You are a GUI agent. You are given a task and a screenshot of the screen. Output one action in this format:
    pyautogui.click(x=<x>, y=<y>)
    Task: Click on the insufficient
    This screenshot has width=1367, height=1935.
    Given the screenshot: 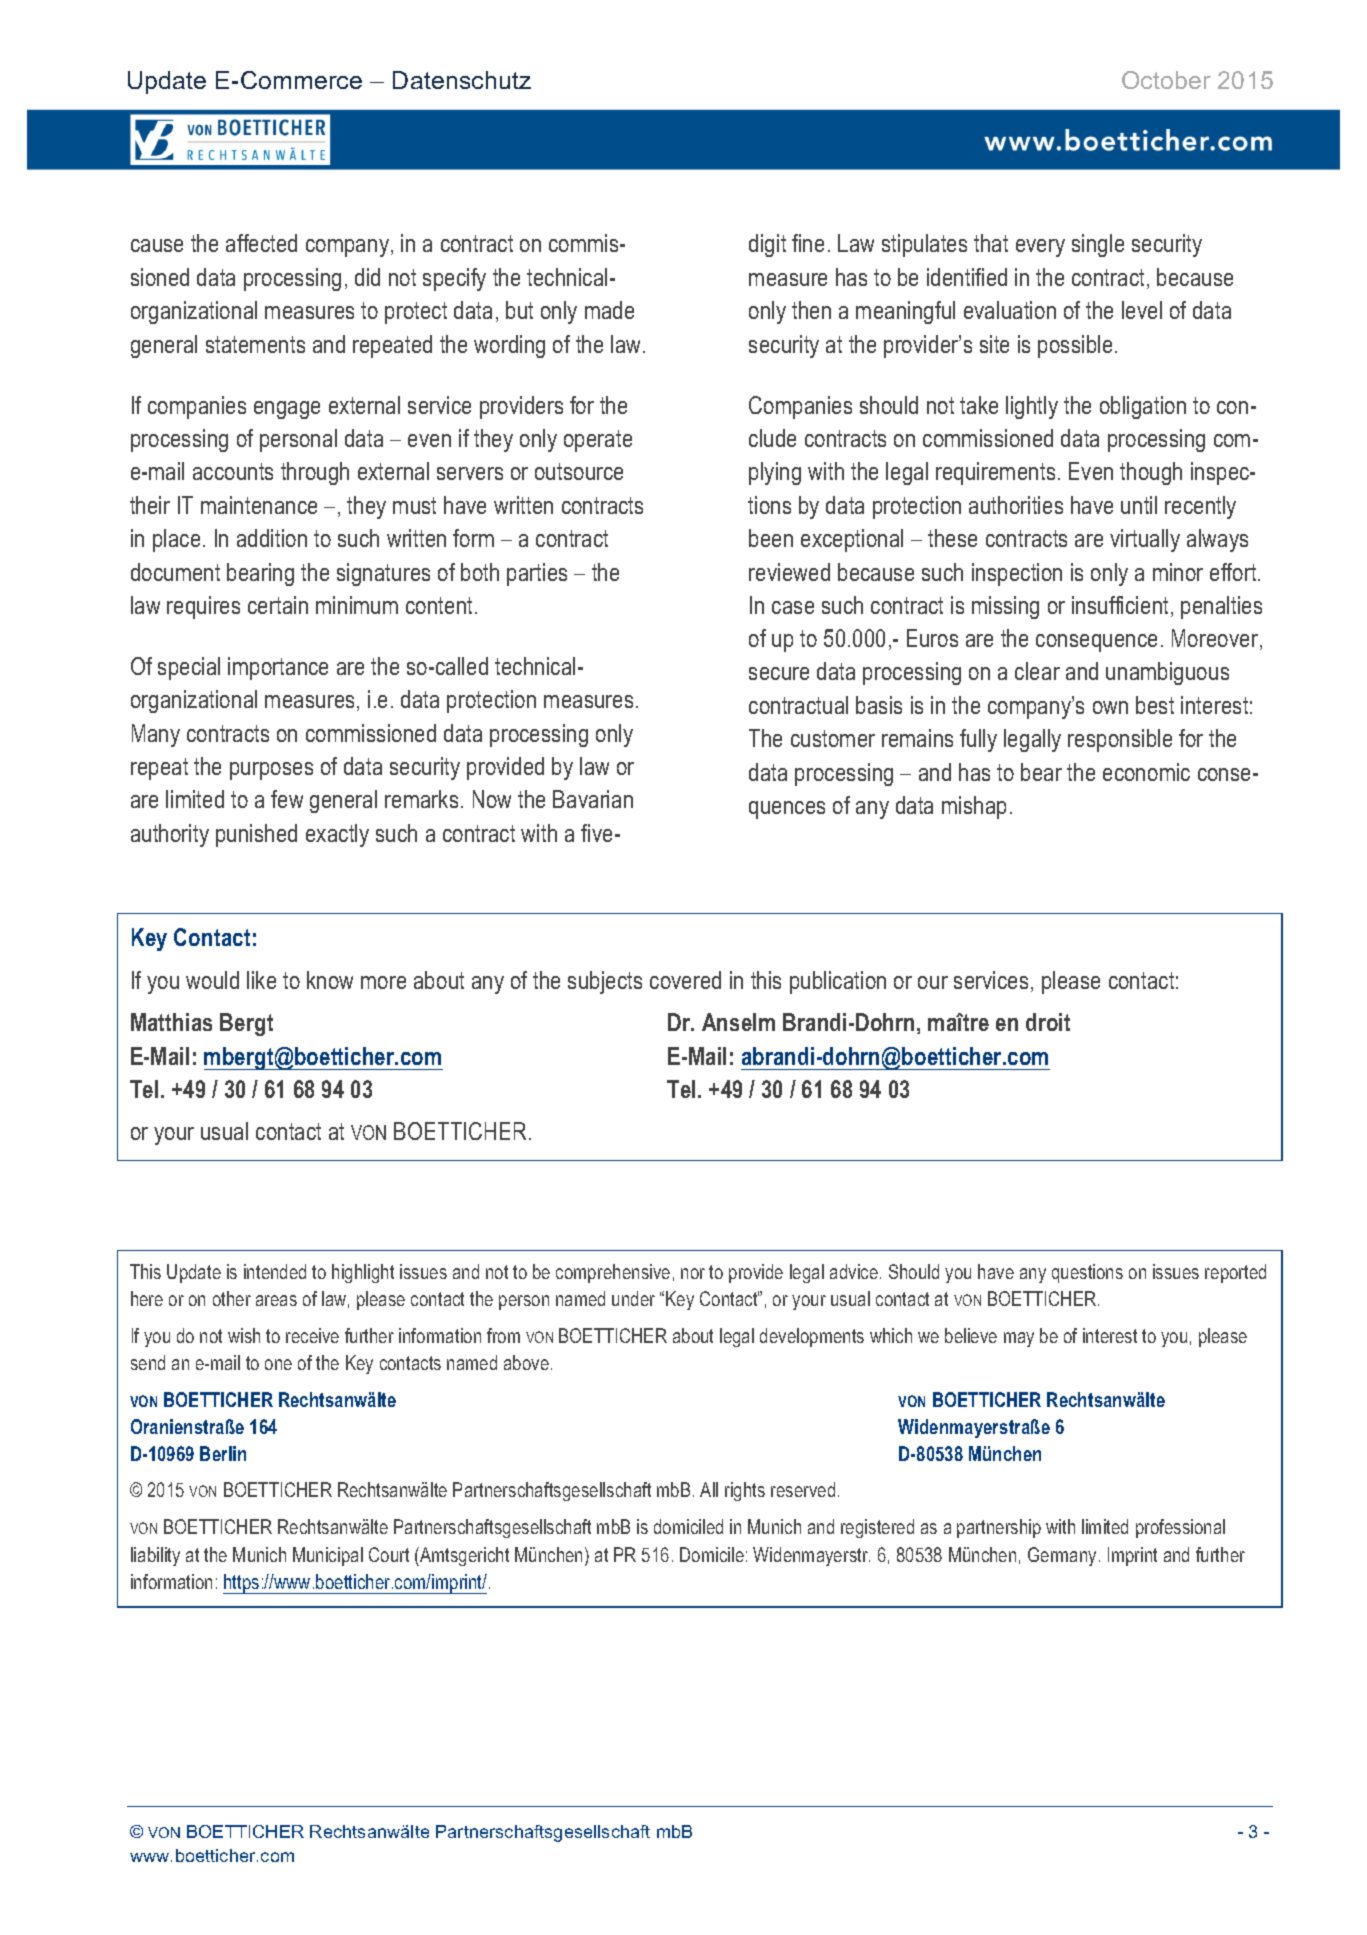 What is the action you would take?
    pyautogui.click(x=1122, y=606)
